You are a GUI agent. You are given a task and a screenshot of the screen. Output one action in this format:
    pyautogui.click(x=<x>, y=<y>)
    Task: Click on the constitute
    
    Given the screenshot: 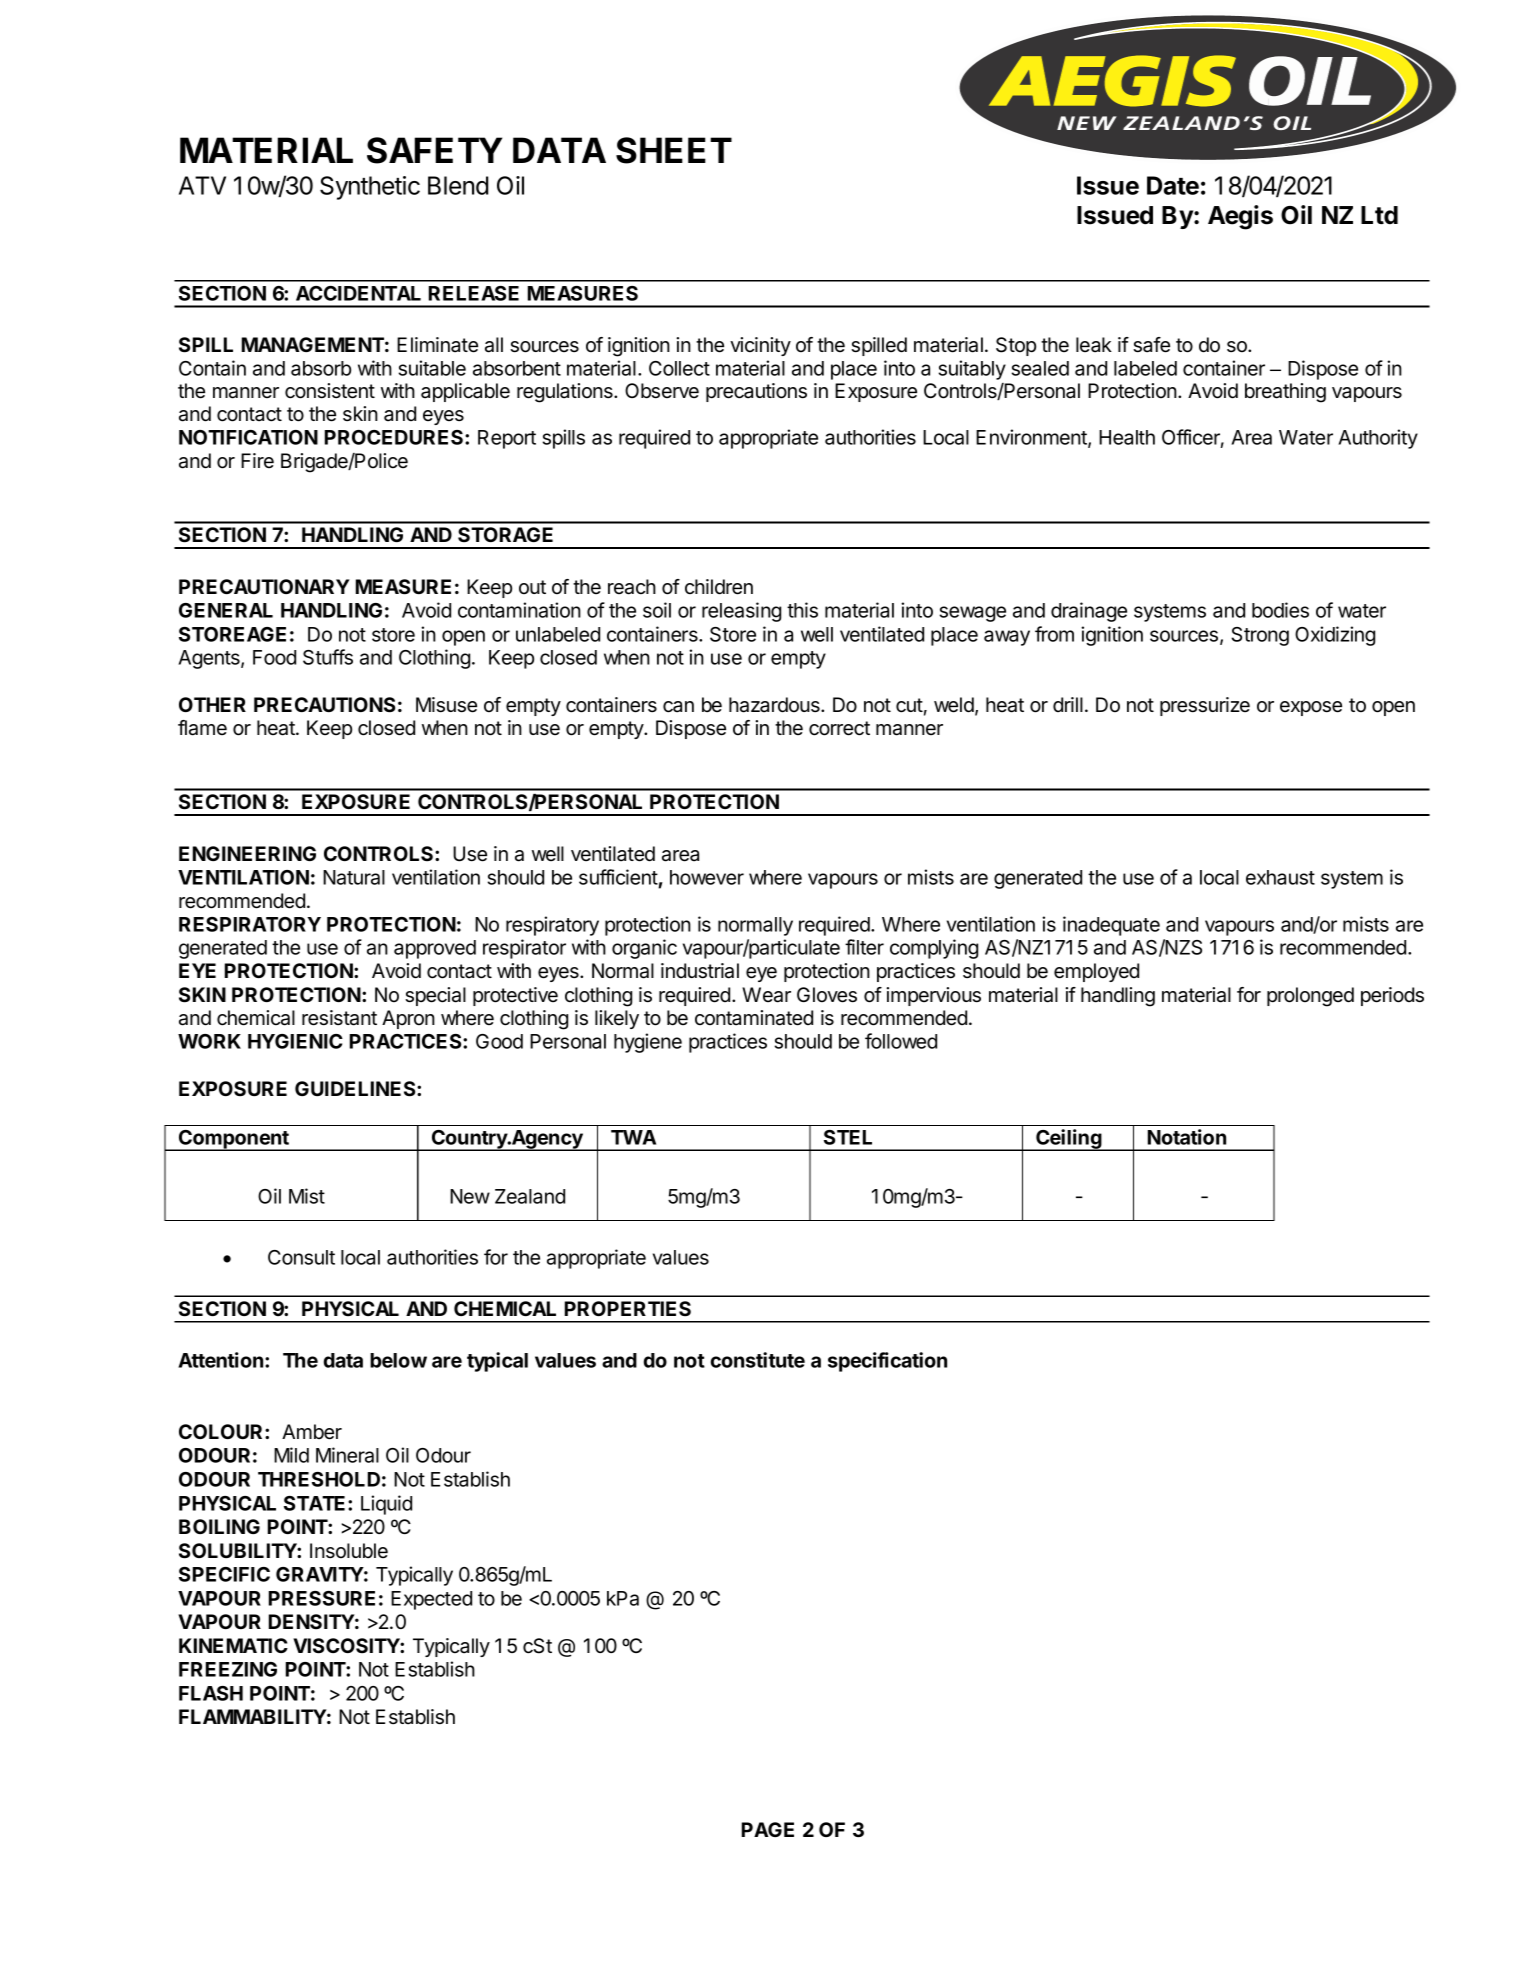 What is the action you would take?
    pyautogui.click(x=758, y=1360)
